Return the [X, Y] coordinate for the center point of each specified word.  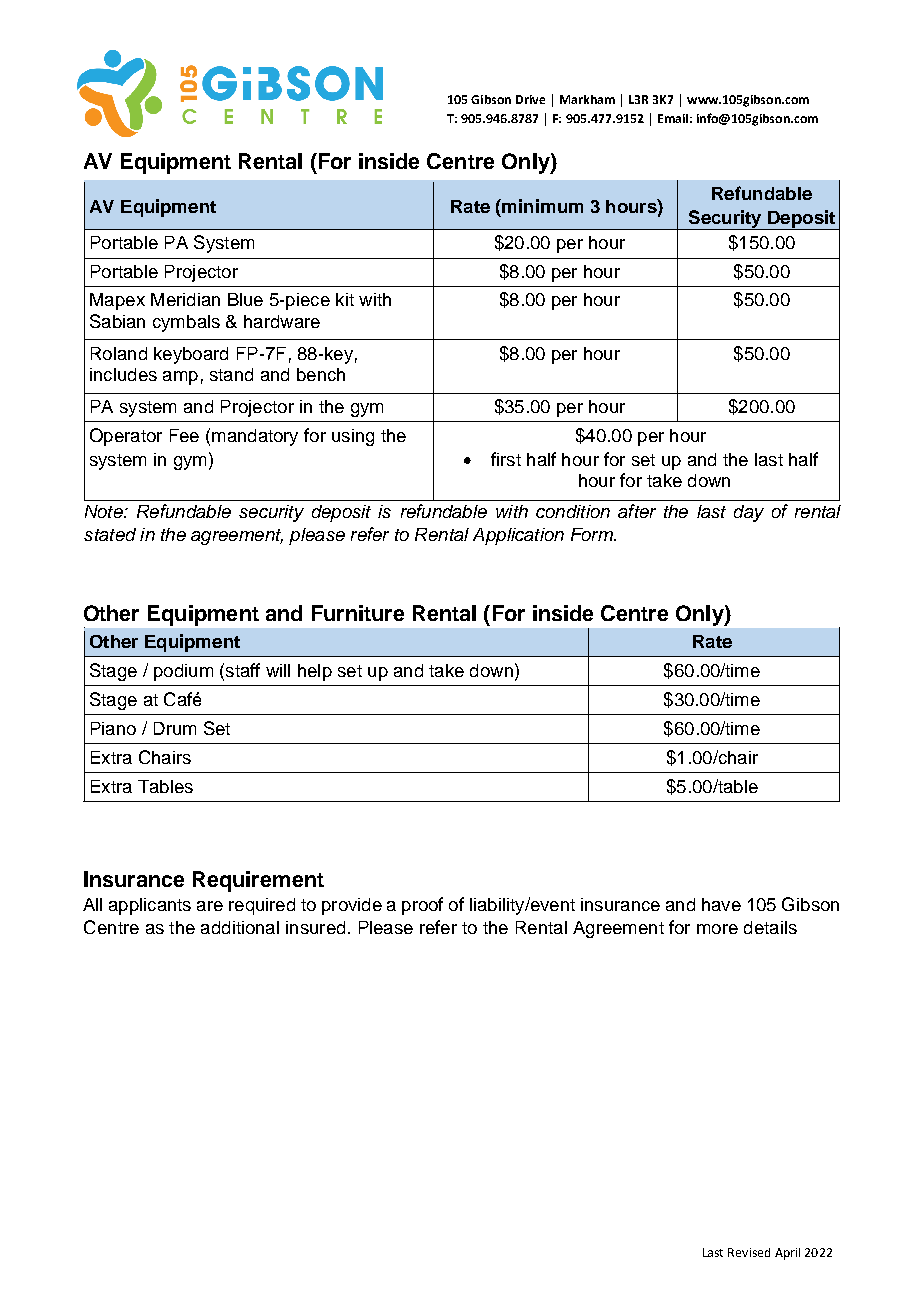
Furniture [358, 613]
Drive [530, 99]
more [717, 929]
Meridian [185, 299]
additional [240, 927]
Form [593, 534]
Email [673, 118]
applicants [150, 906]
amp [180, 378]
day [749, 513]
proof [422, 906]
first [506, 459]
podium [183, 672]
